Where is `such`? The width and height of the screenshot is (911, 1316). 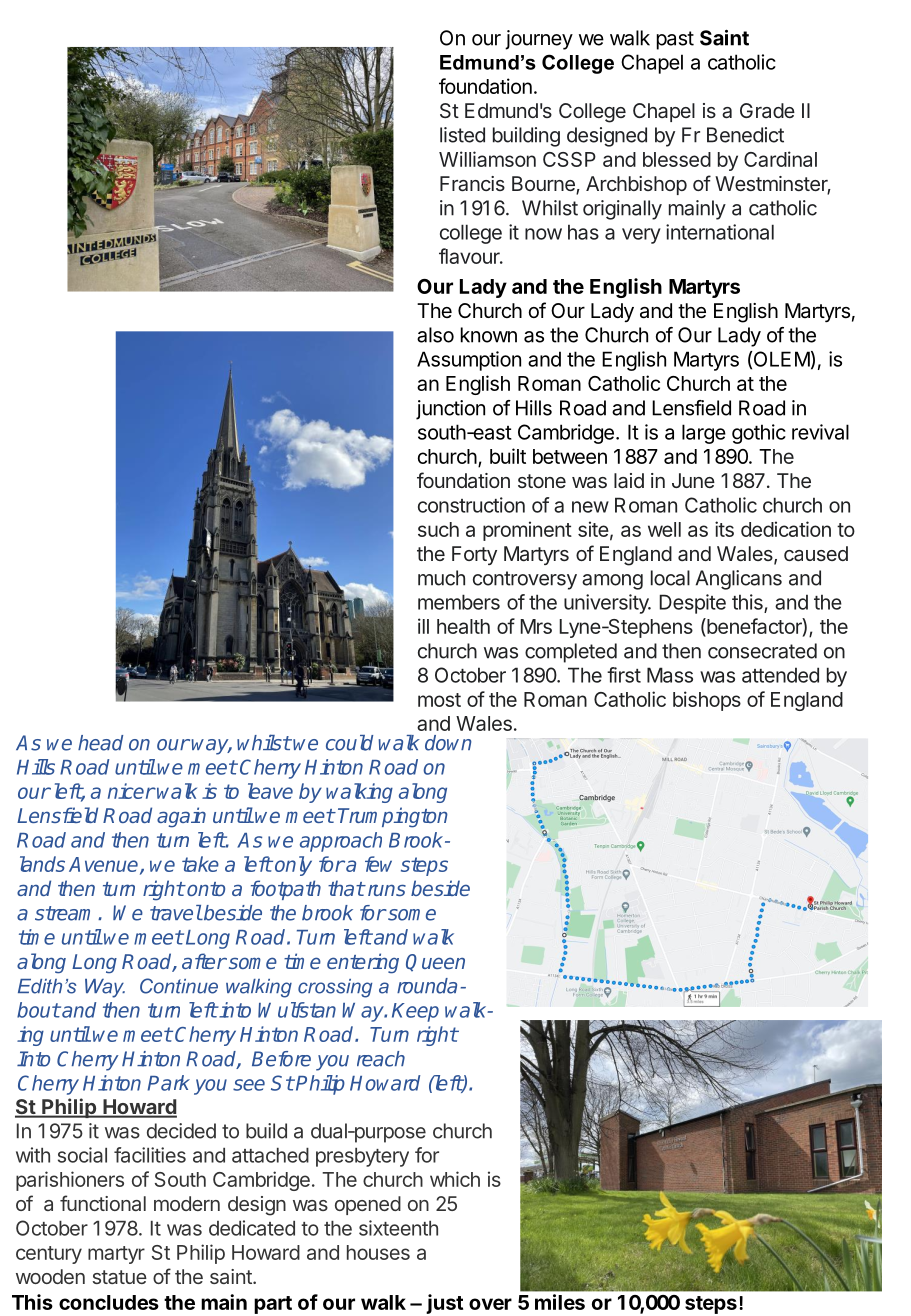 such is located at coordinates (438, 529).
